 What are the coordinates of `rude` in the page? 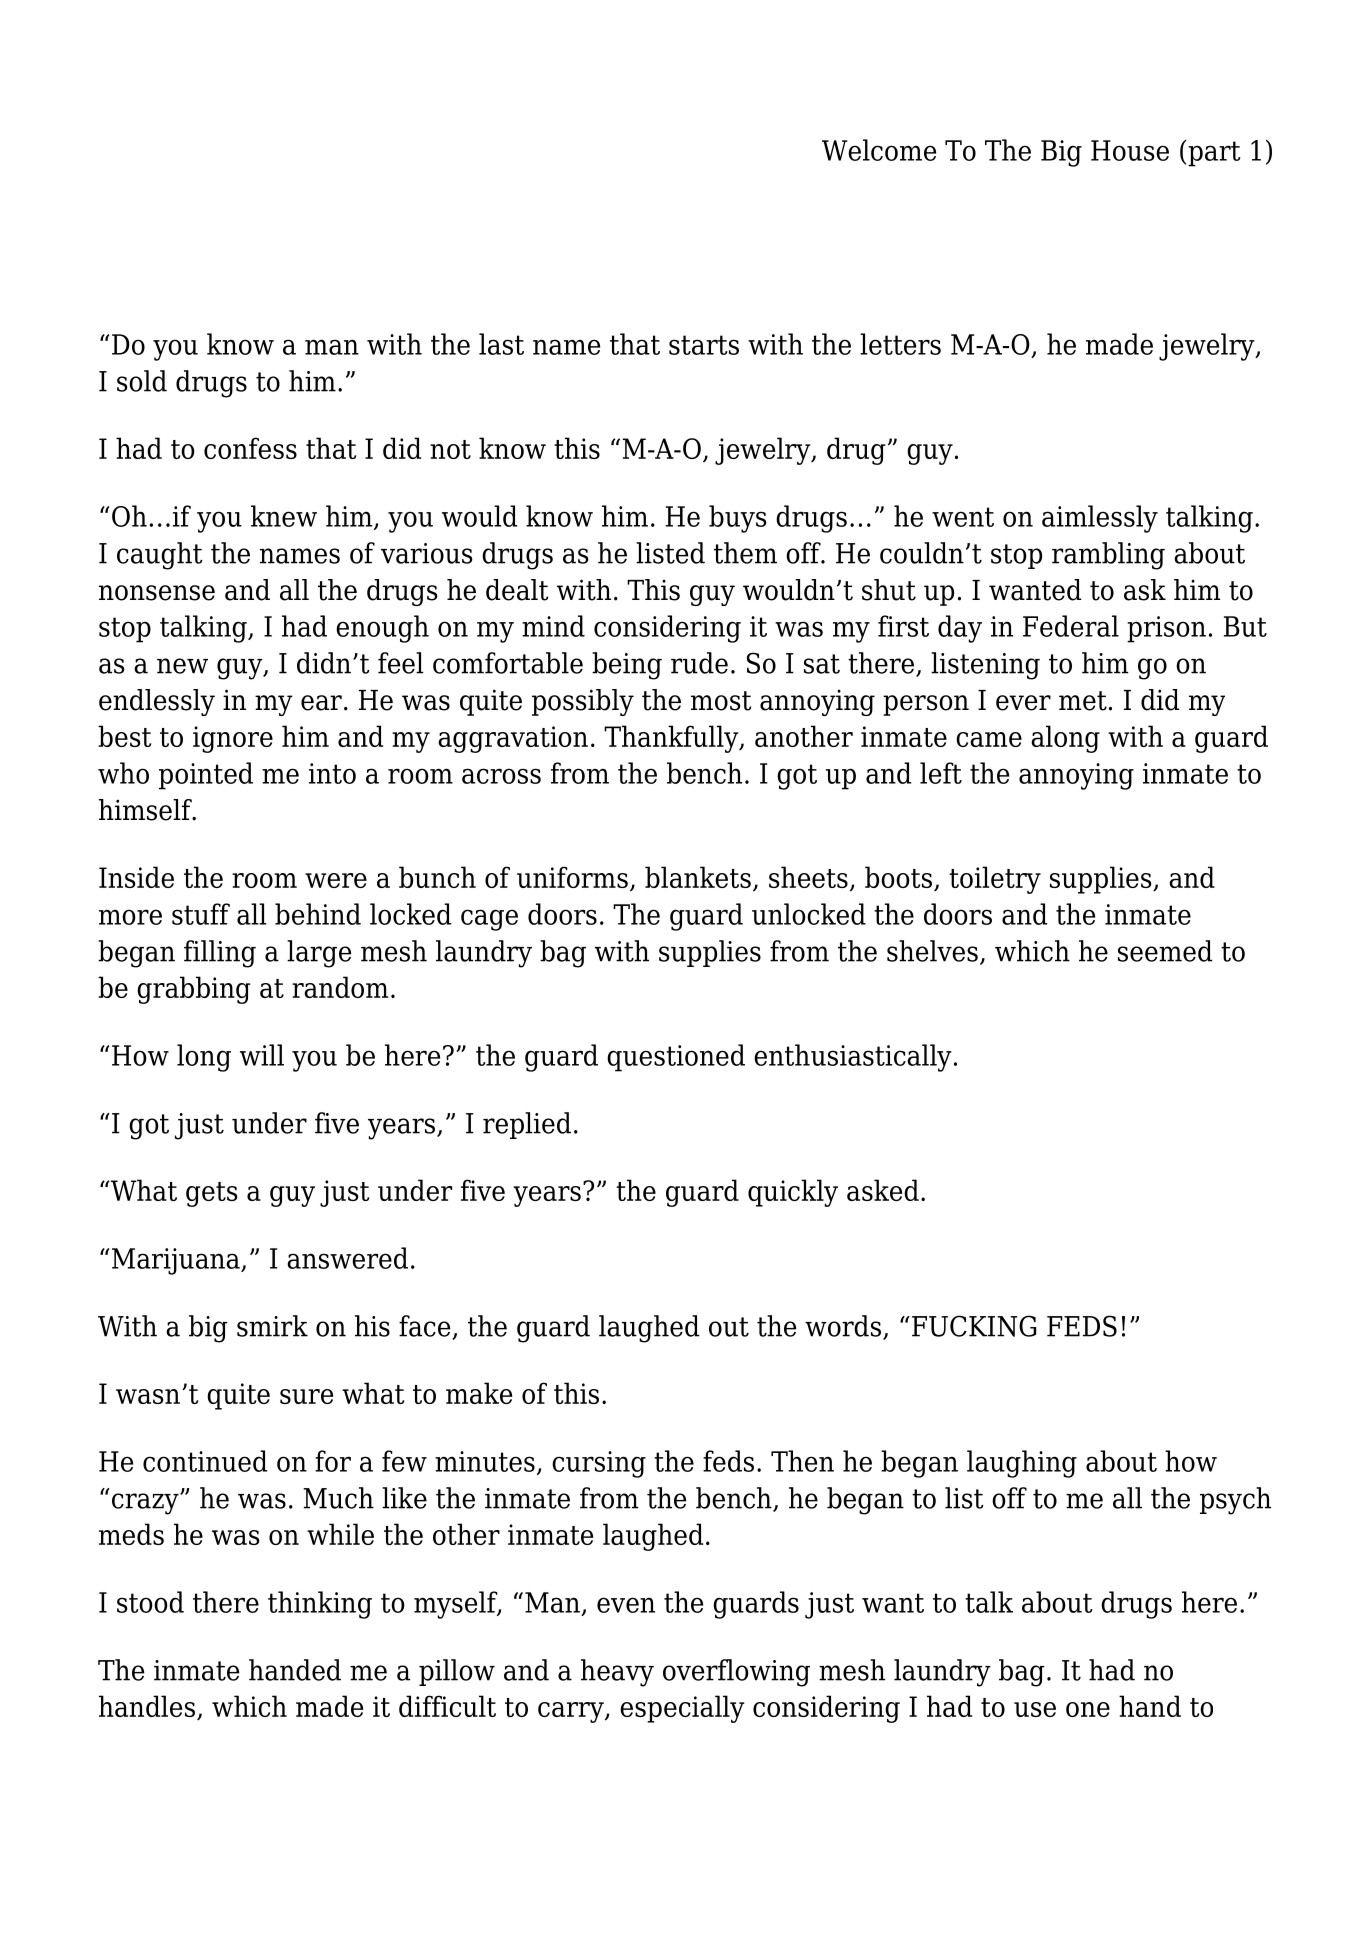 It's located at (699, 663).
